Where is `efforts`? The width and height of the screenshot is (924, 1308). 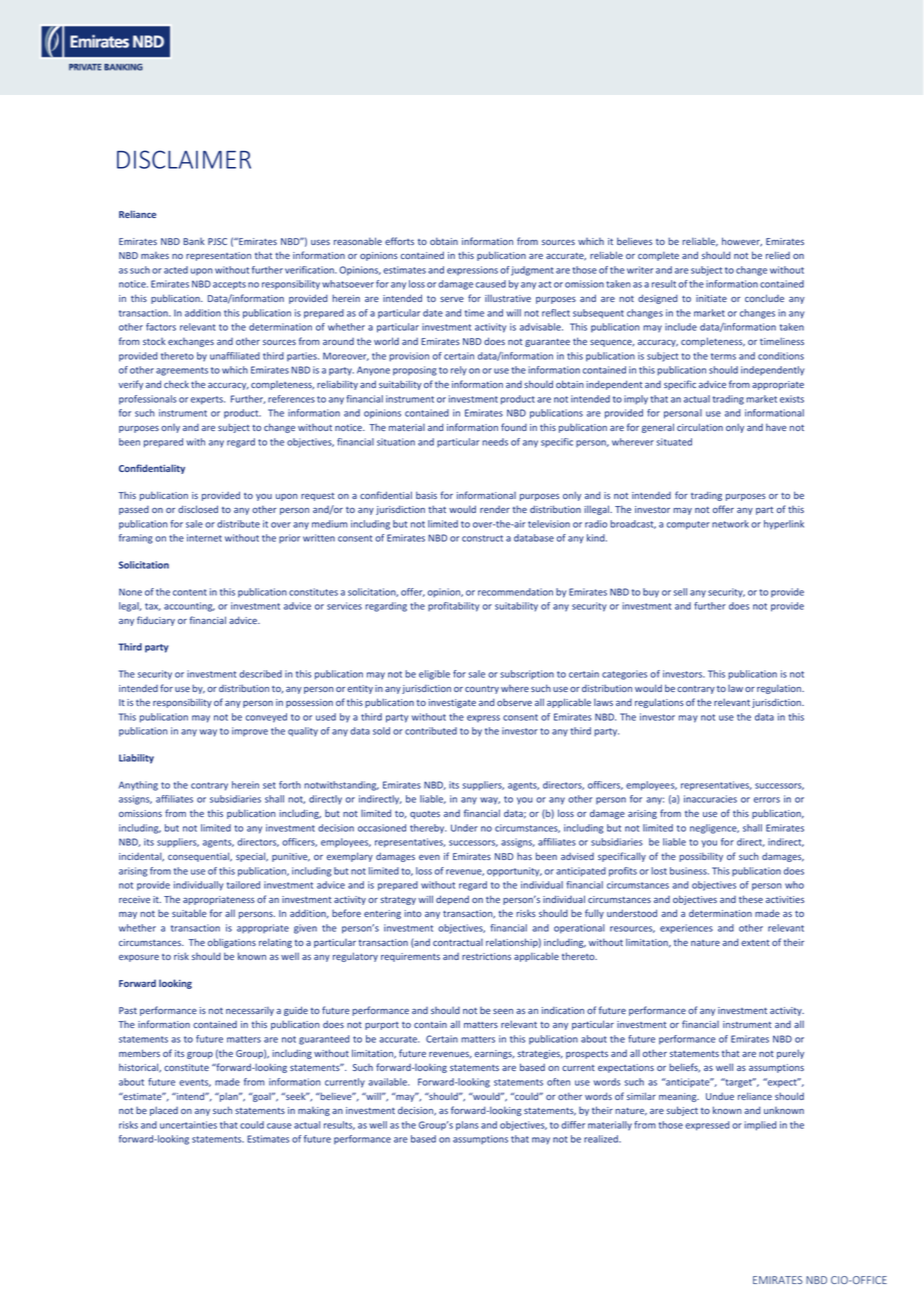 efforts is located at coordinates (399, 241).
